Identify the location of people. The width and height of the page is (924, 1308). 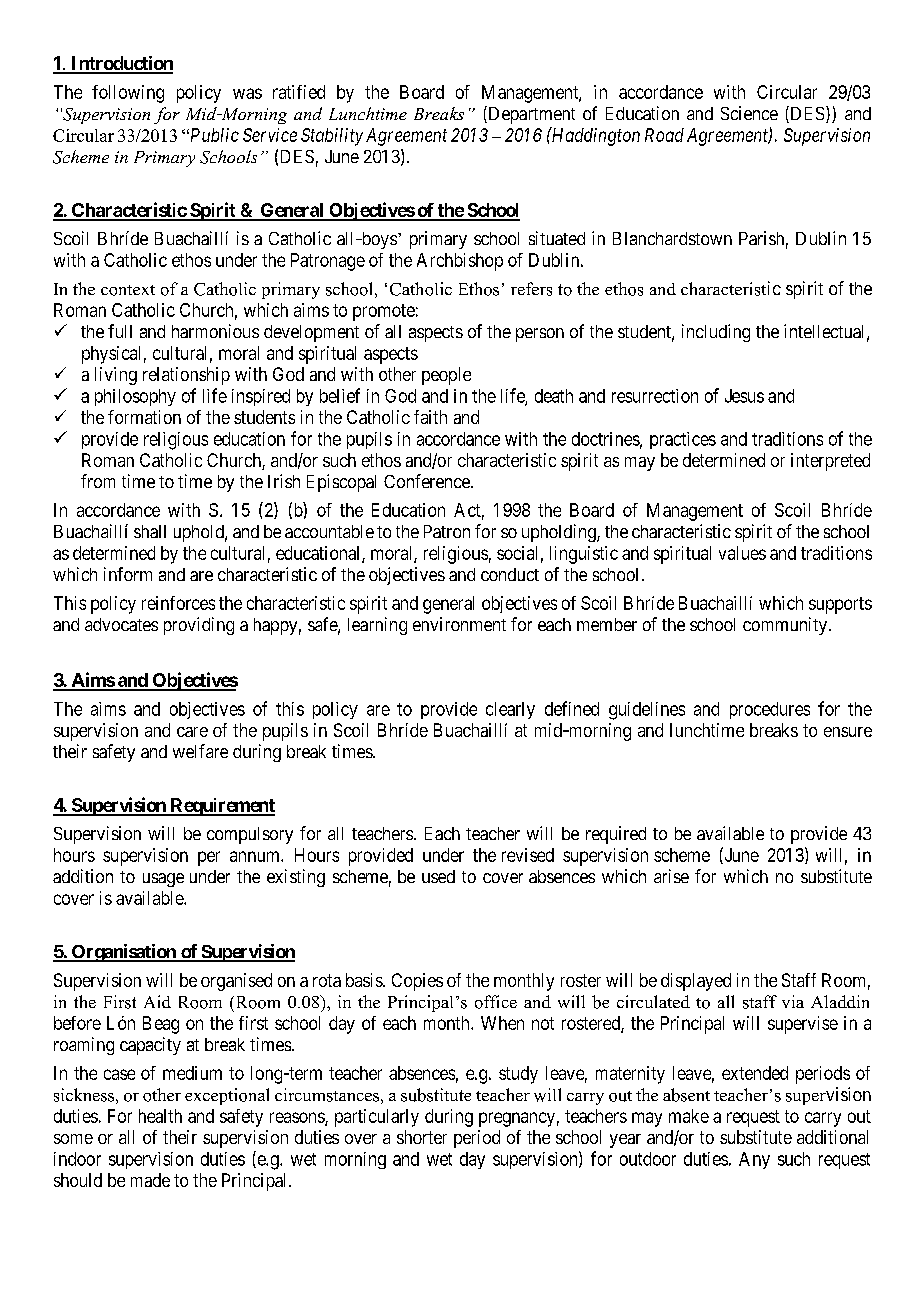
(446, 376).
